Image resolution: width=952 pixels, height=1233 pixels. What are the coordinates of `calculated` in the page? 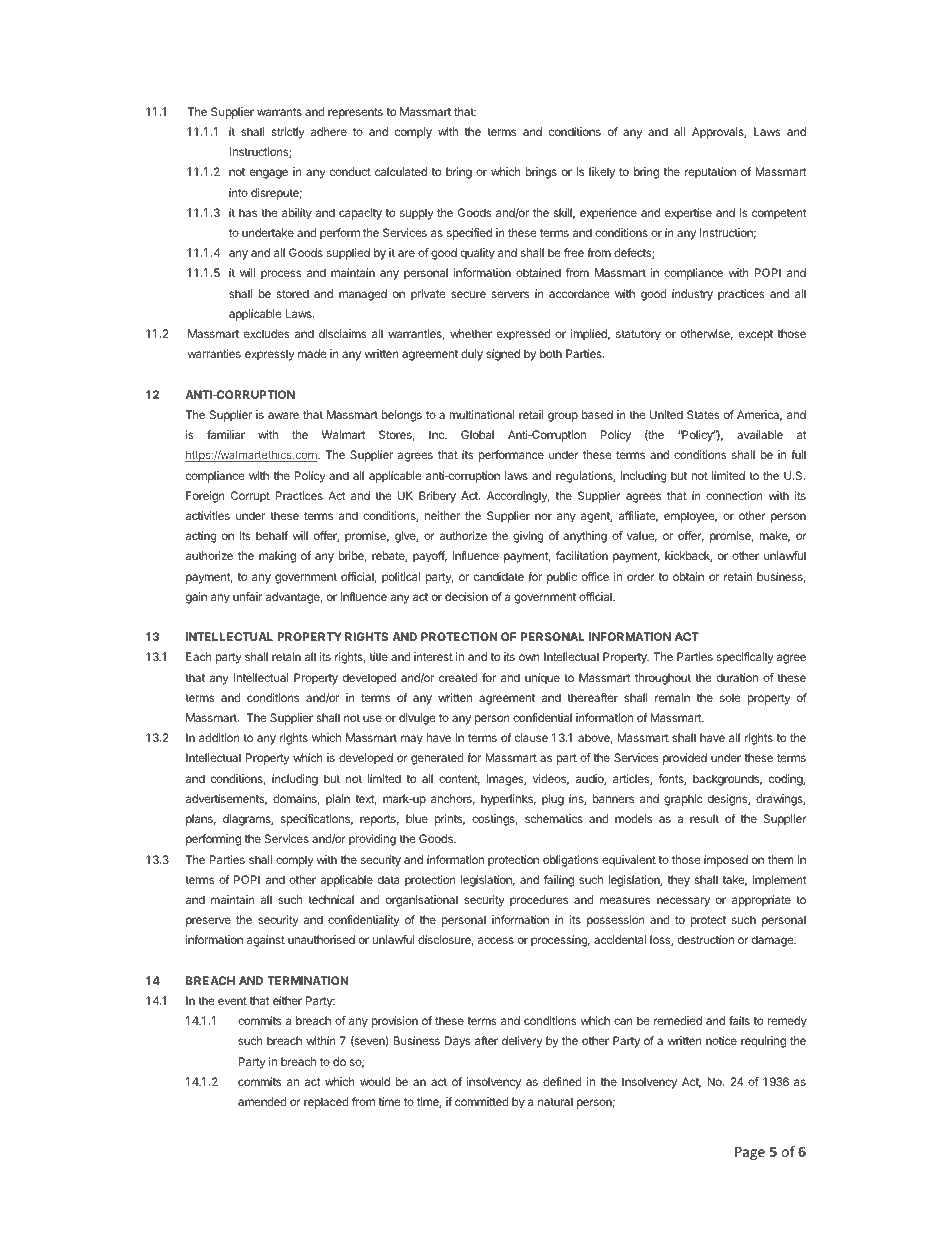 It's located at (401, 171).
